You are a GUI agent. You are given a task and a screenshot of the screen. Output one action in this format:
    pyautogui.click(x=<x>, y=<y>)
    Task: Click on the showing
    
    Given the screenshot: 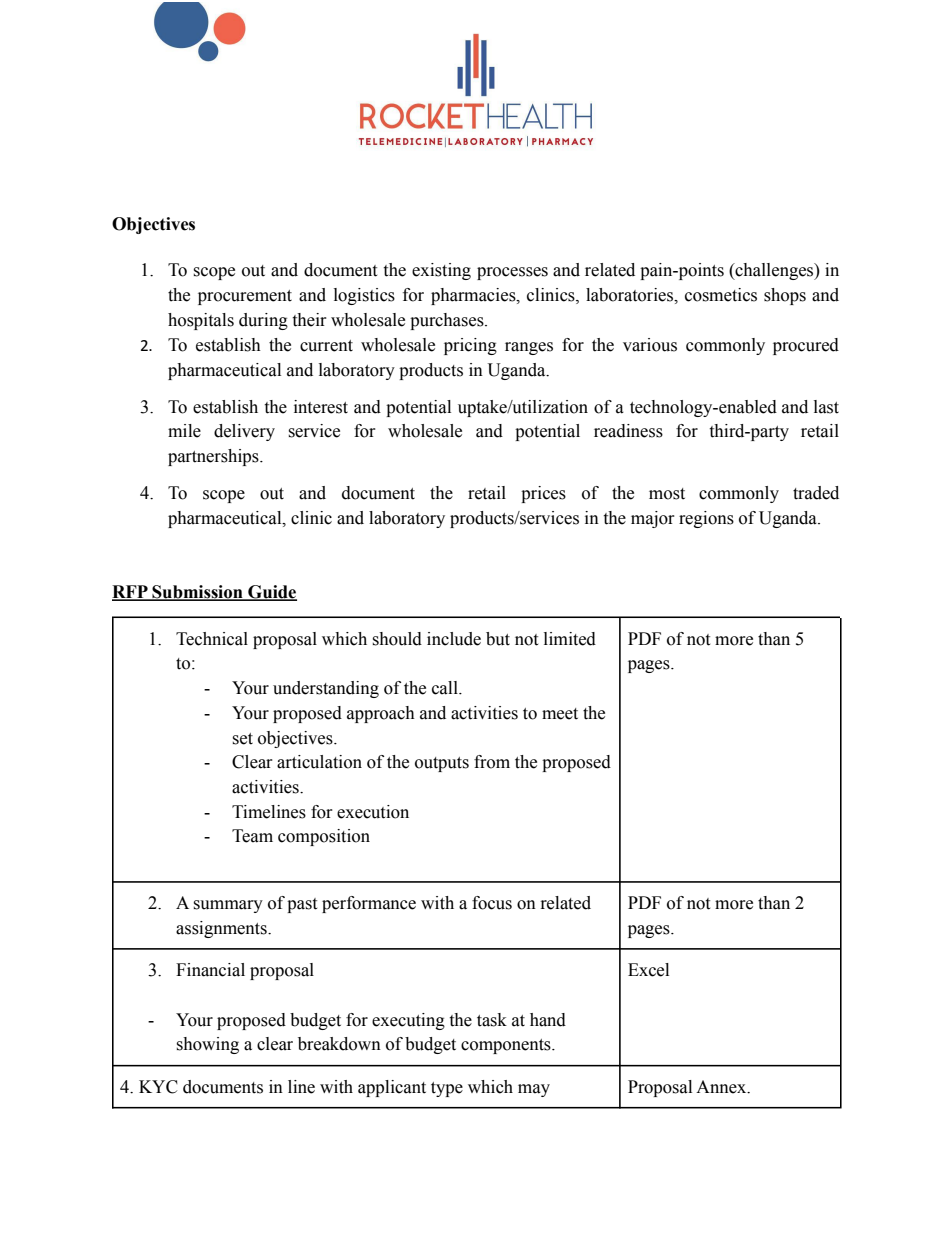 What is the action you would take?
    pyautogui.click(x=207, y=1045)
